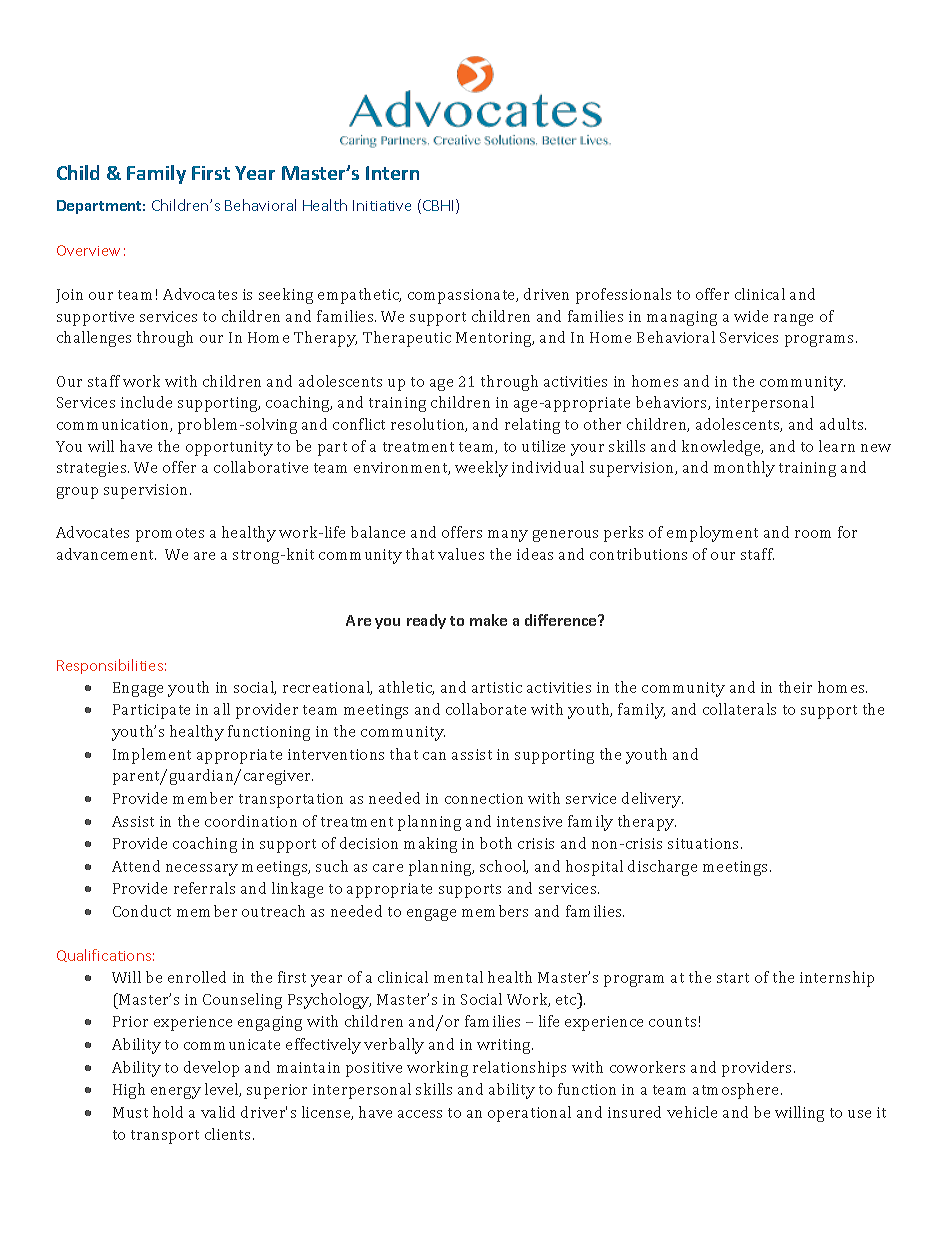 This page has width=952, height=1233. I want to click on situations, so click(705, 843).
